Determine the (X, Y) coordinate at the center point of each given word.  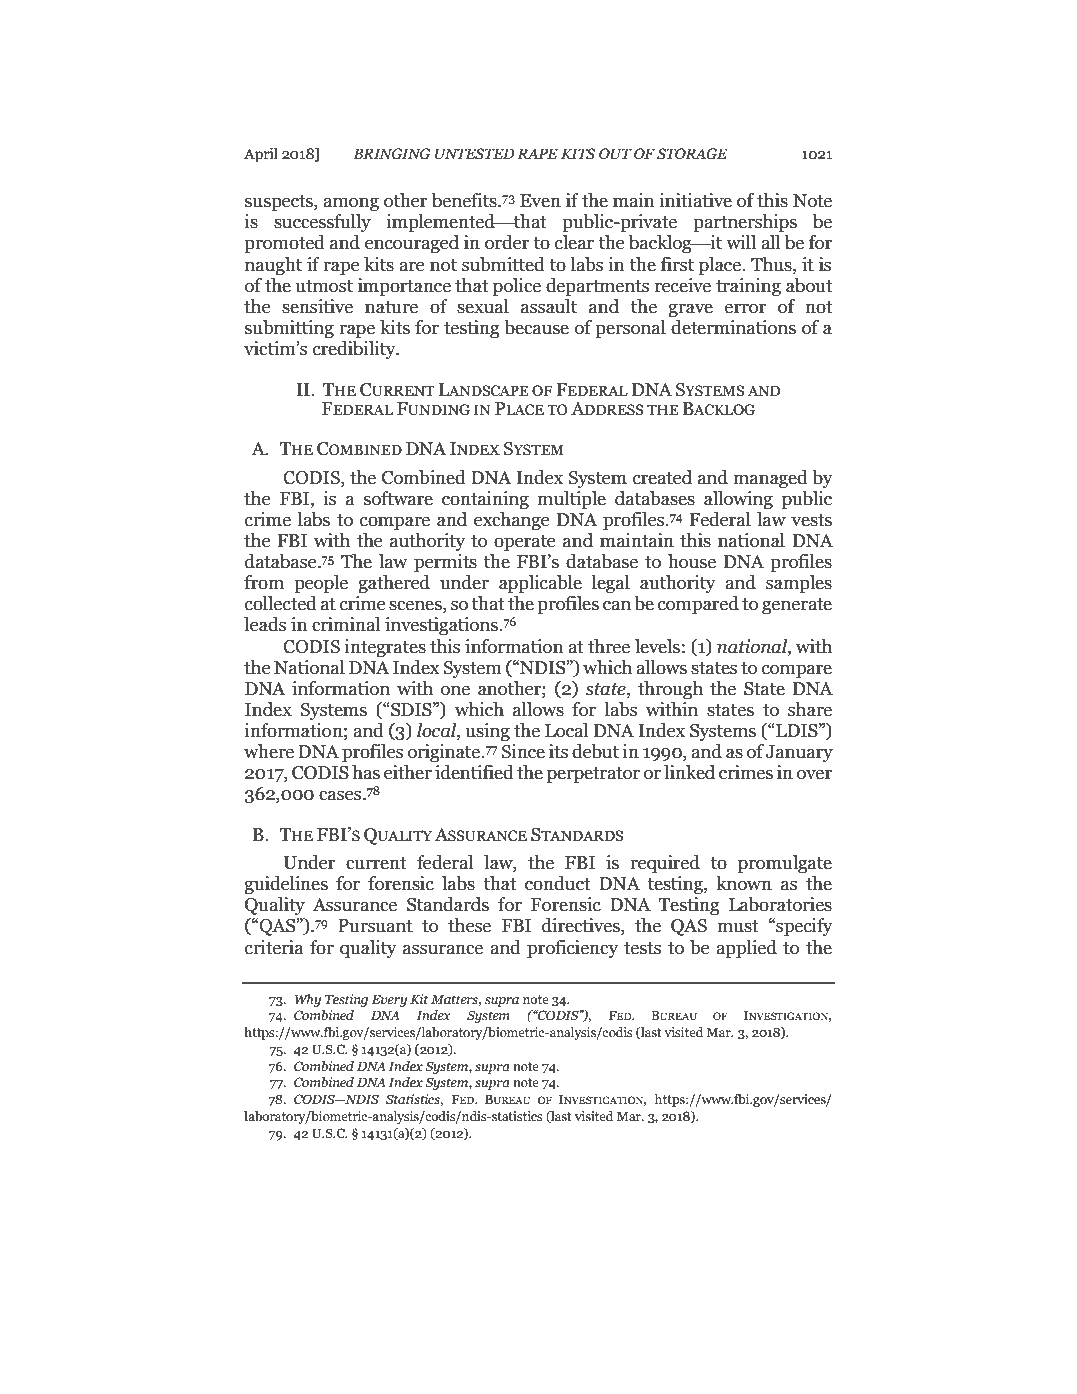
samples (799, 584)
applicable (540, 584)
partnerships (745, 223)
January (799, 753)
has (366, 772)
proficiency (572, 949)
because (536, 327)
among (351, 204)
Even (540, 201)
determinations (733, 327)
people (321, 584)
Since (523, 751)
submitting (289, 329)
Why (308, 1000)
